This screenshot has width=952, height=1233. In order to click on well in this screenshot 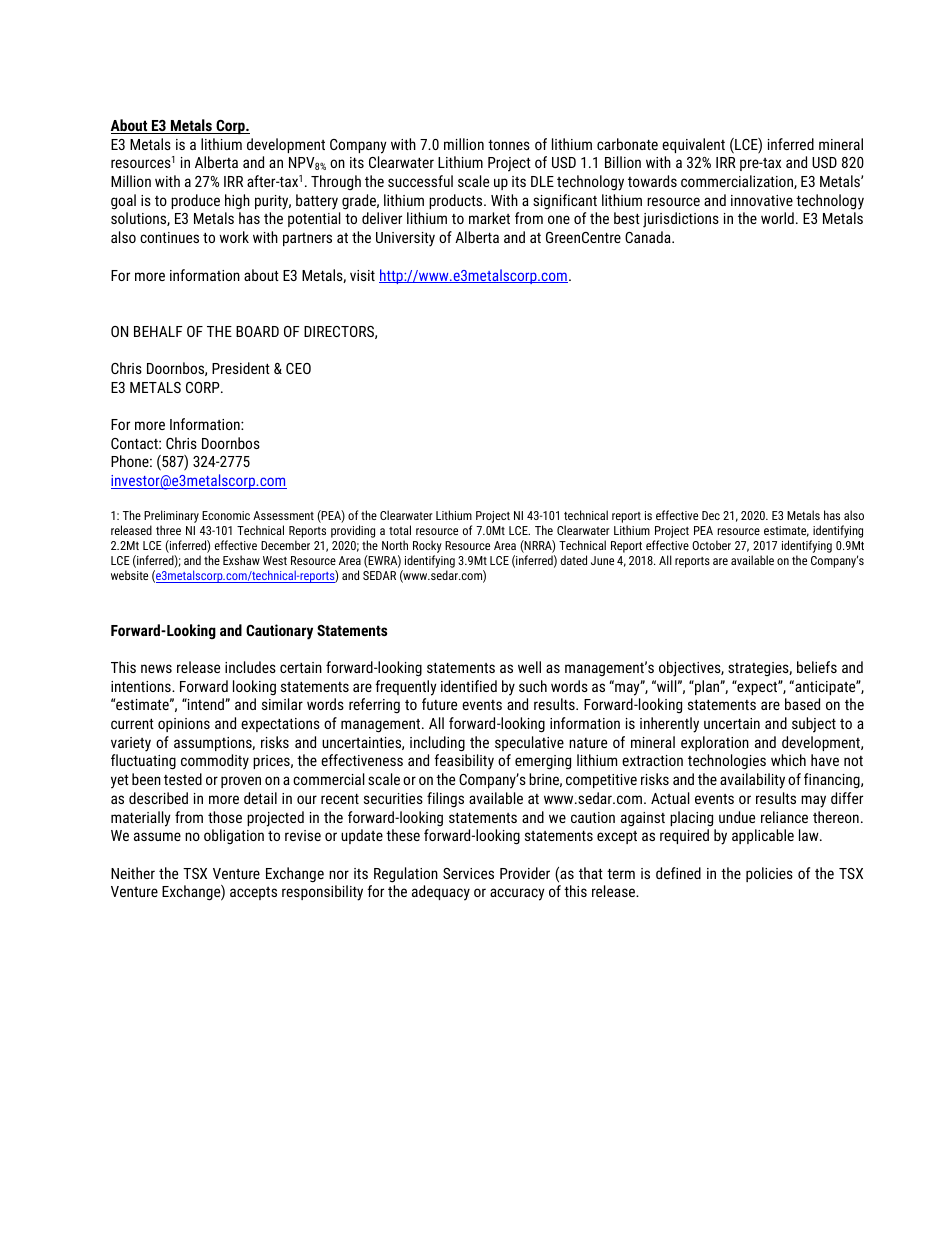, I will do `click(529, 667)`.
